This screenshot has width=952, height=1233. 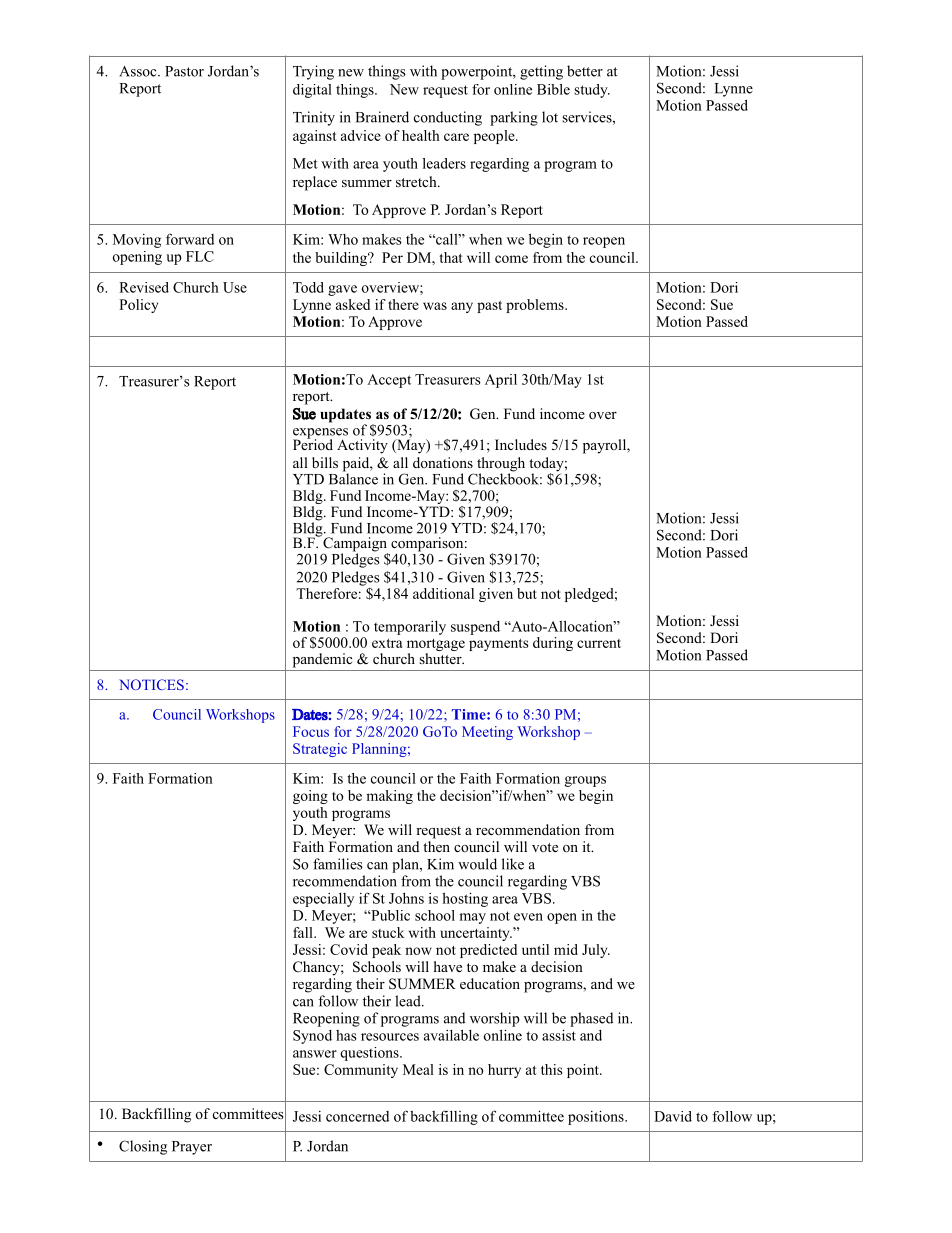 What do you see at coordinates (545, 847) in the screenshot?
I see `vote` at bounding box center [545, 847].
